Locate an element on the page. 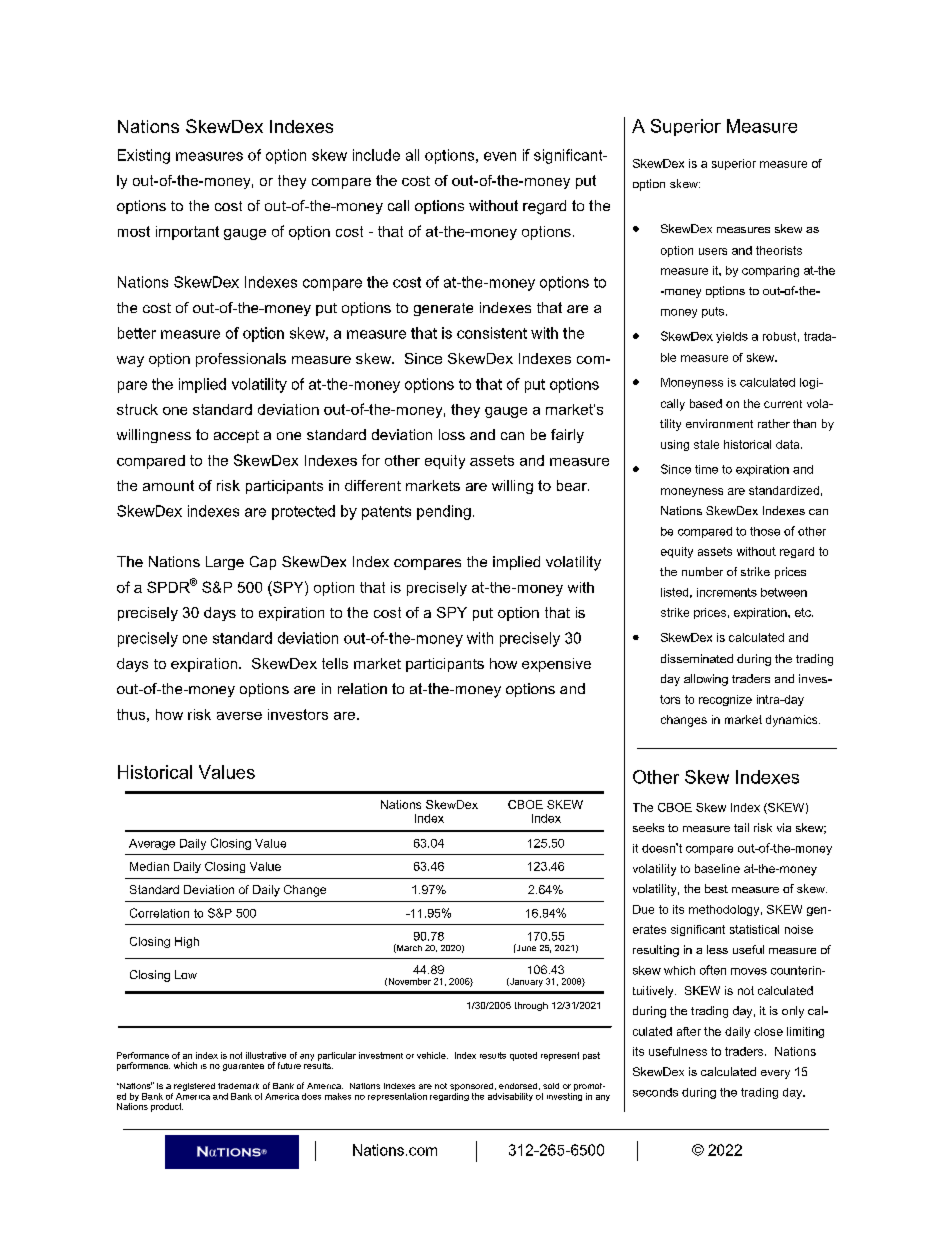 The width and height of the image is (952, 1233). users is located at coordinates (713, 251).
